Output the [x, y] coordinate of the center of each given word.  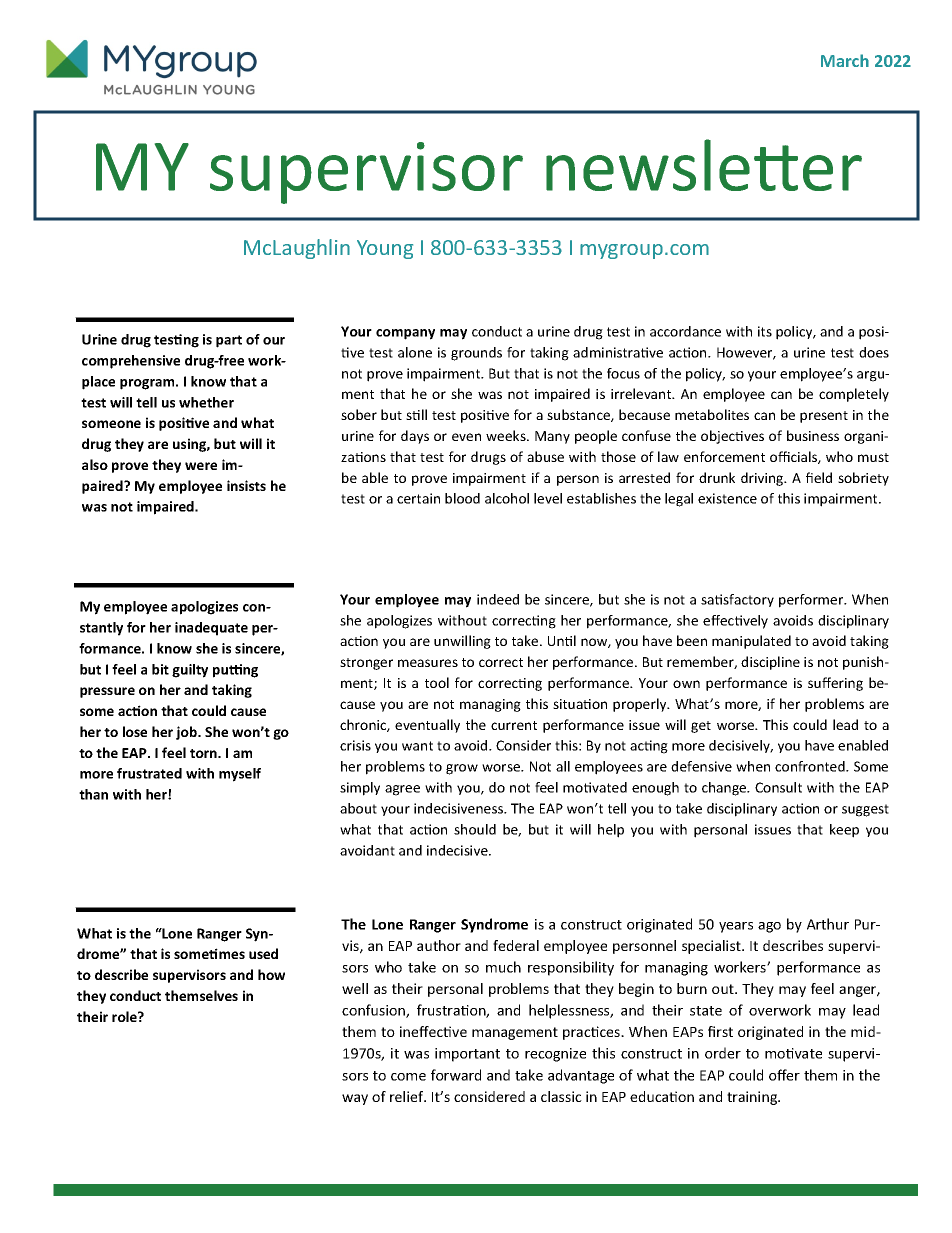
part [229, 341]
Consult [778, 787]
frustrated [149, 773]
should [475, 829]
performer [812, 601]
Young [385, 249]
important [467, 1055]
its [765, 331]
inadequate [211, 629]
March [845, 60]
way [355, 1099]
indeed [498, 599]
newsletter [704, 165]
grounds [476, 354]
